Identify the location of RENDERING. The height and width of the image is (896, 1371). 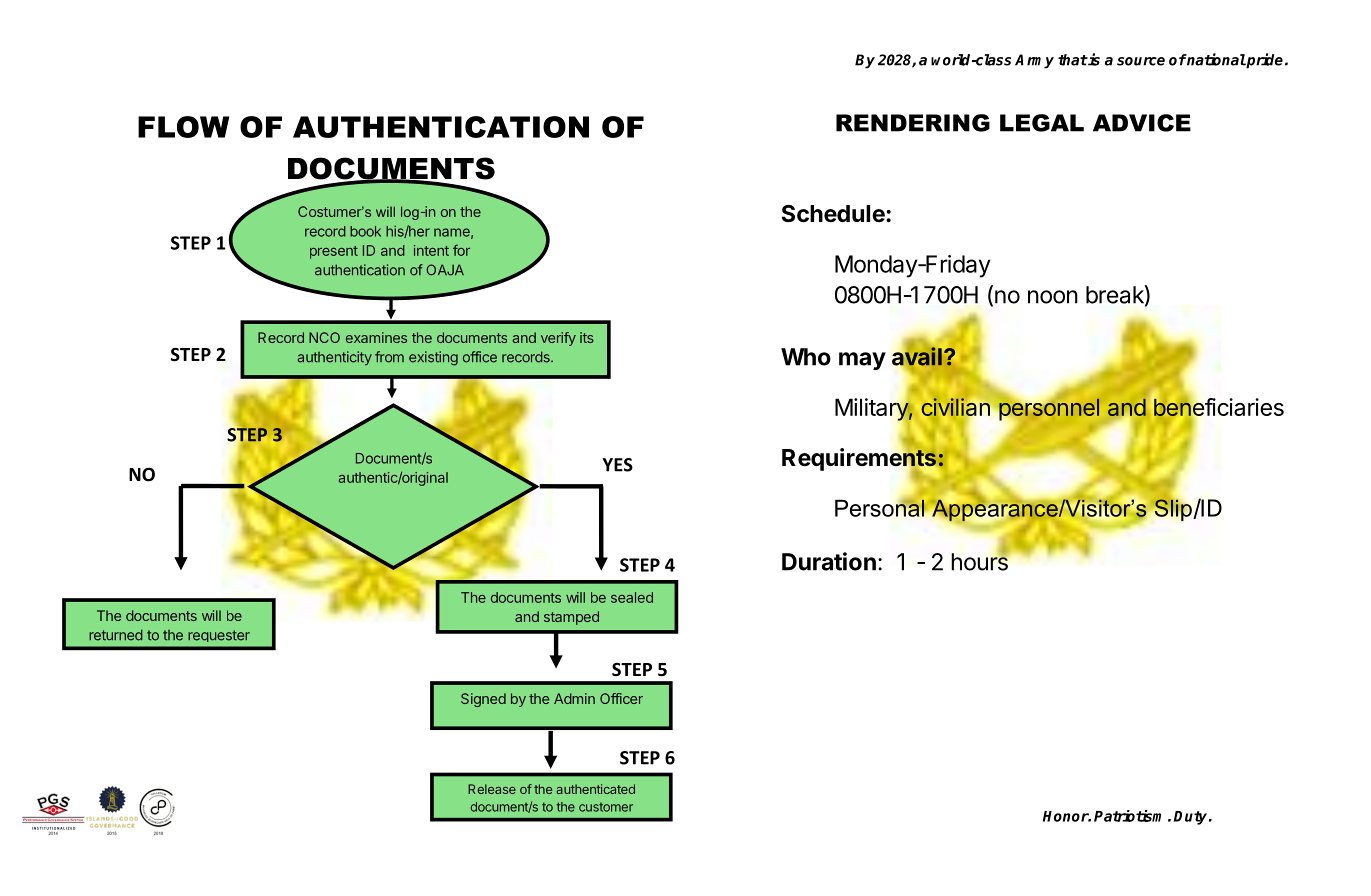
(913, 123).
